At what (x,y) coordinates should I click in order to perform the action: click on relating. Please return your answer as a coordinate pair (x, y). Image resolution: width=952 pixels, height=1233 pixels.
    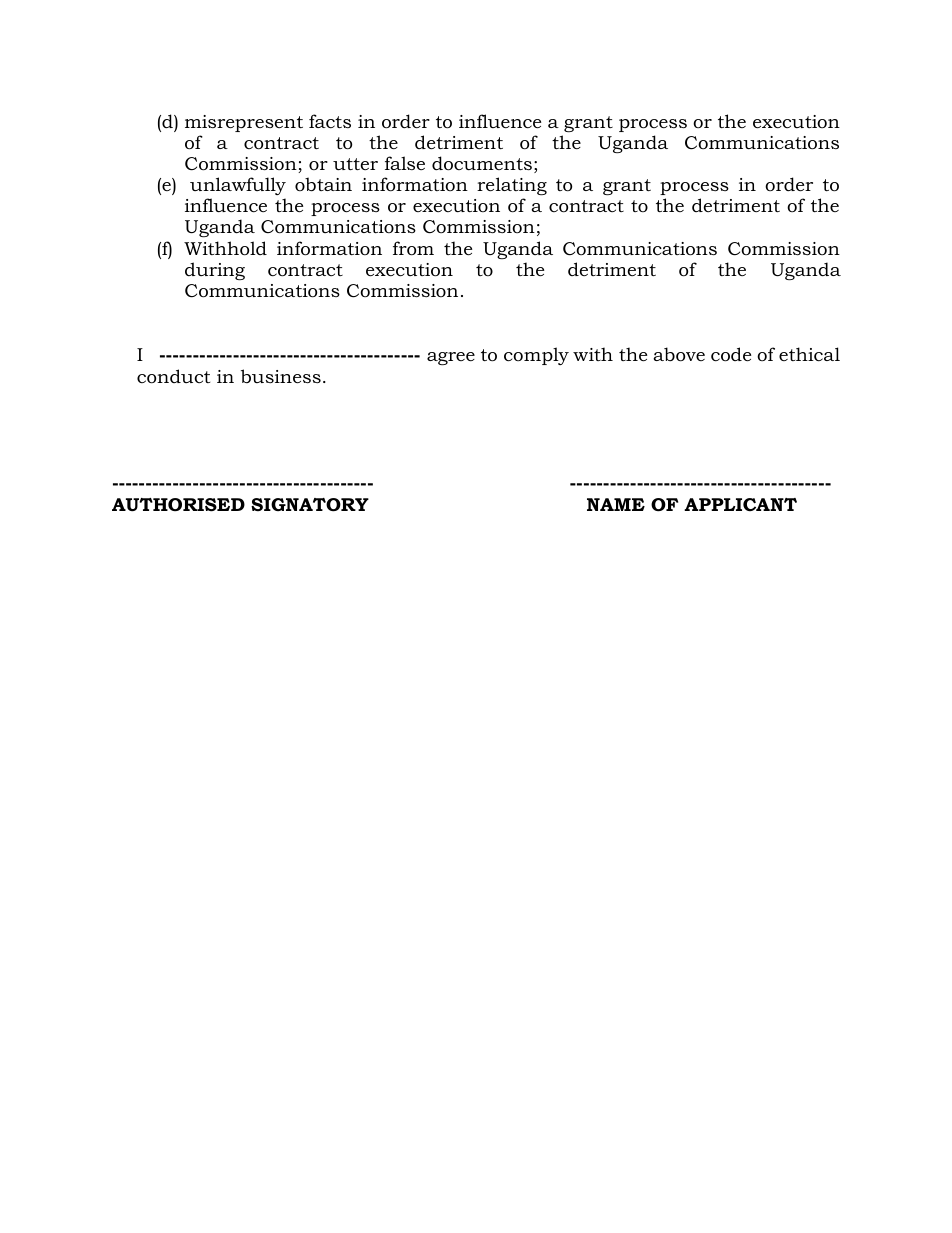
    Looking at the image, I should click on (512, 188).
